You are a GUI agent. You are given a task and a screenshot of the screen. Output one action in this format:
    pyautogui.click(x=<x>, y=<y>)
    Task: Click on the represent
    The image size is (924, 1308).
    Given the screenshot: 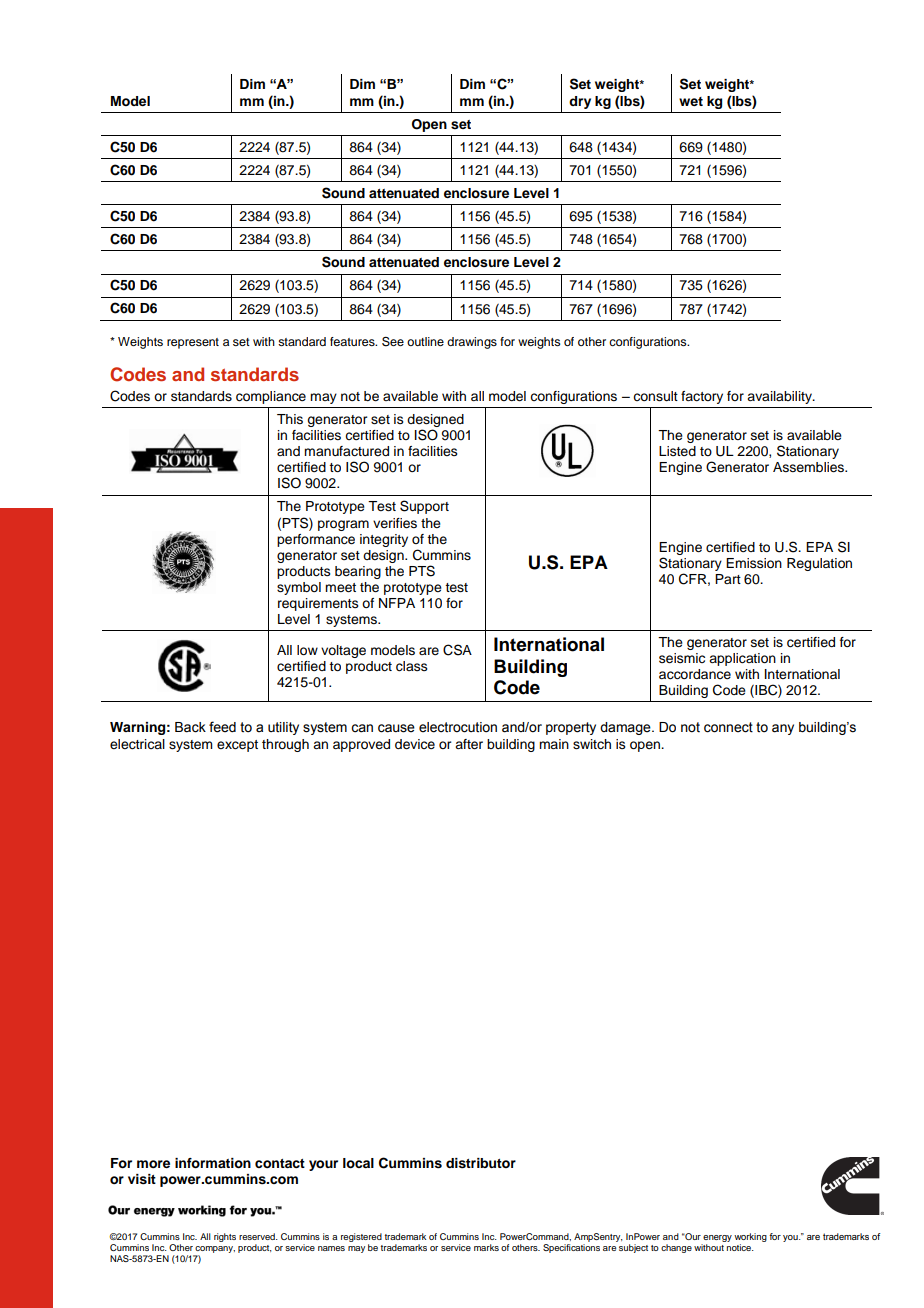 What is the action you would take?
    pyautogui.click(x=193, y=343)
